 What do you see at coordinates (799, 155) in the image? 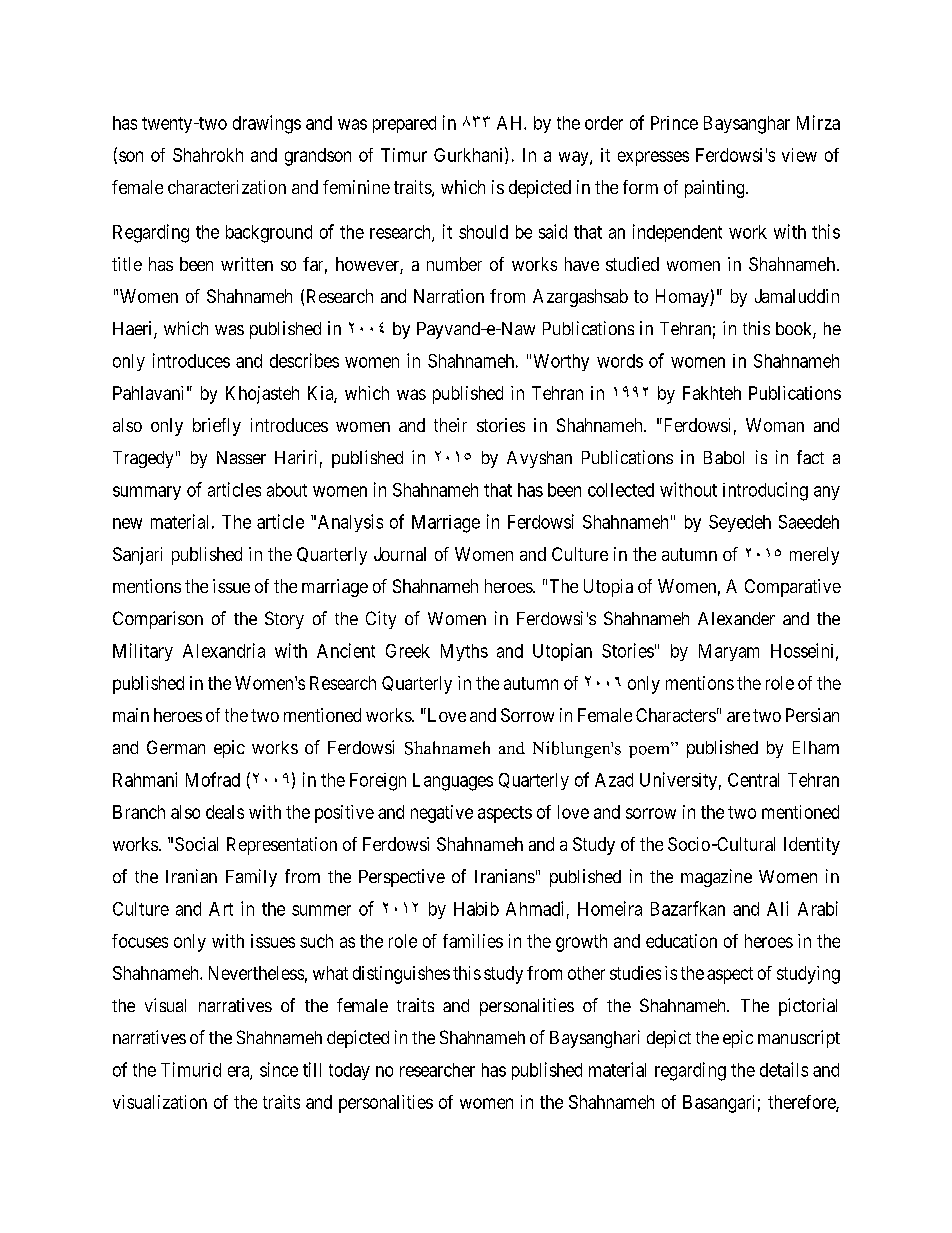
I see `view` at bounding box center [799, 155].
